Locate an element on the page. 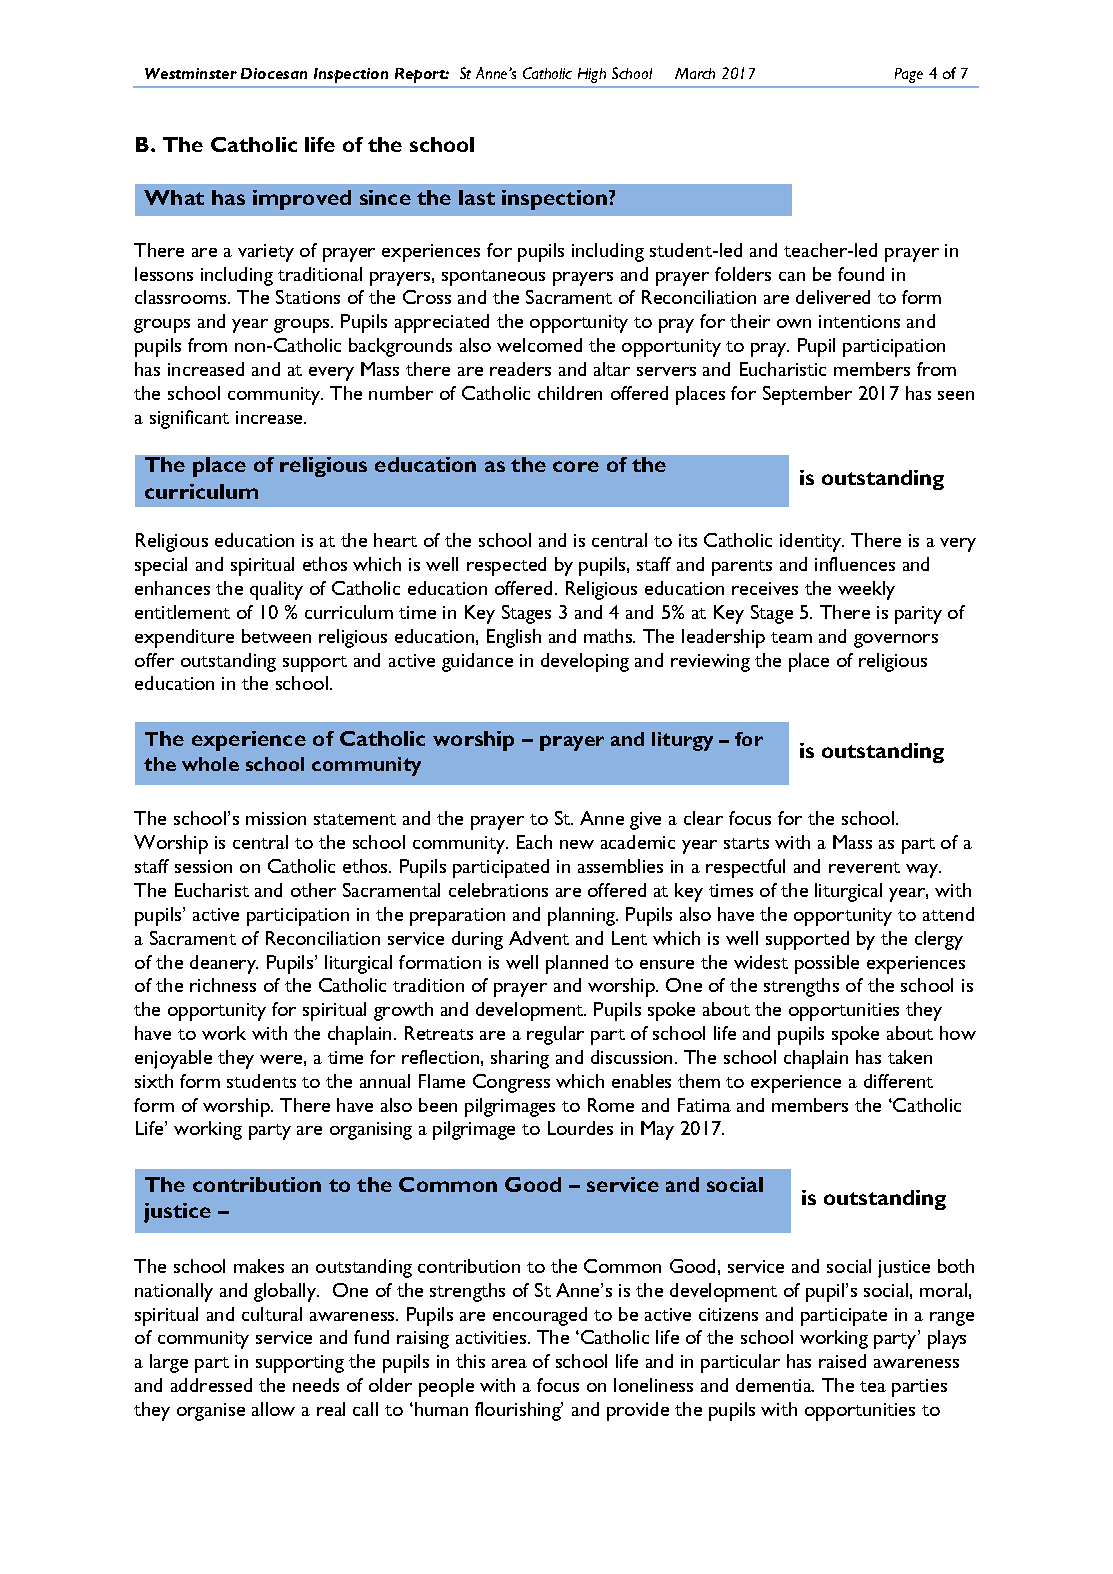  respected is located at coordinates (506, 566).
